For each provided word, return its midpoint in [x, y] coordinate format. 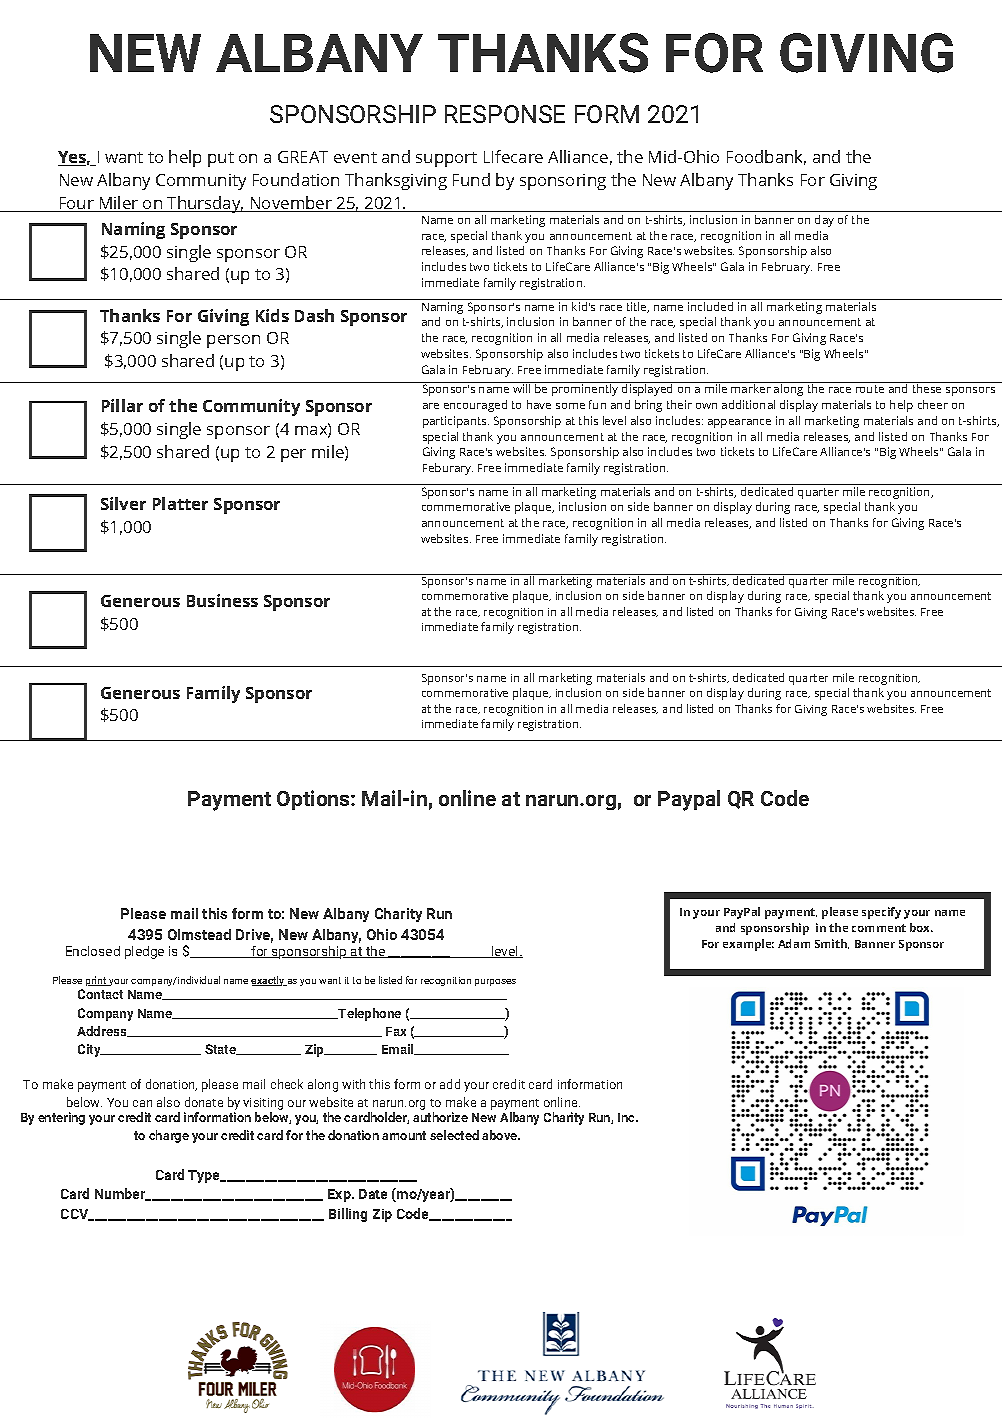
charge [169, 1136]
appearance [739, 423]
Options [314, 800]
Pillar [122, 405]
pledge [144, 952]
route [870, 389]
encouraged [475, 406]
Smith [832, 944]
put [221, 159]
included [710, 306]
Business [222, 600]
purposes [495, 982]
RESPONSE [505, 114]
